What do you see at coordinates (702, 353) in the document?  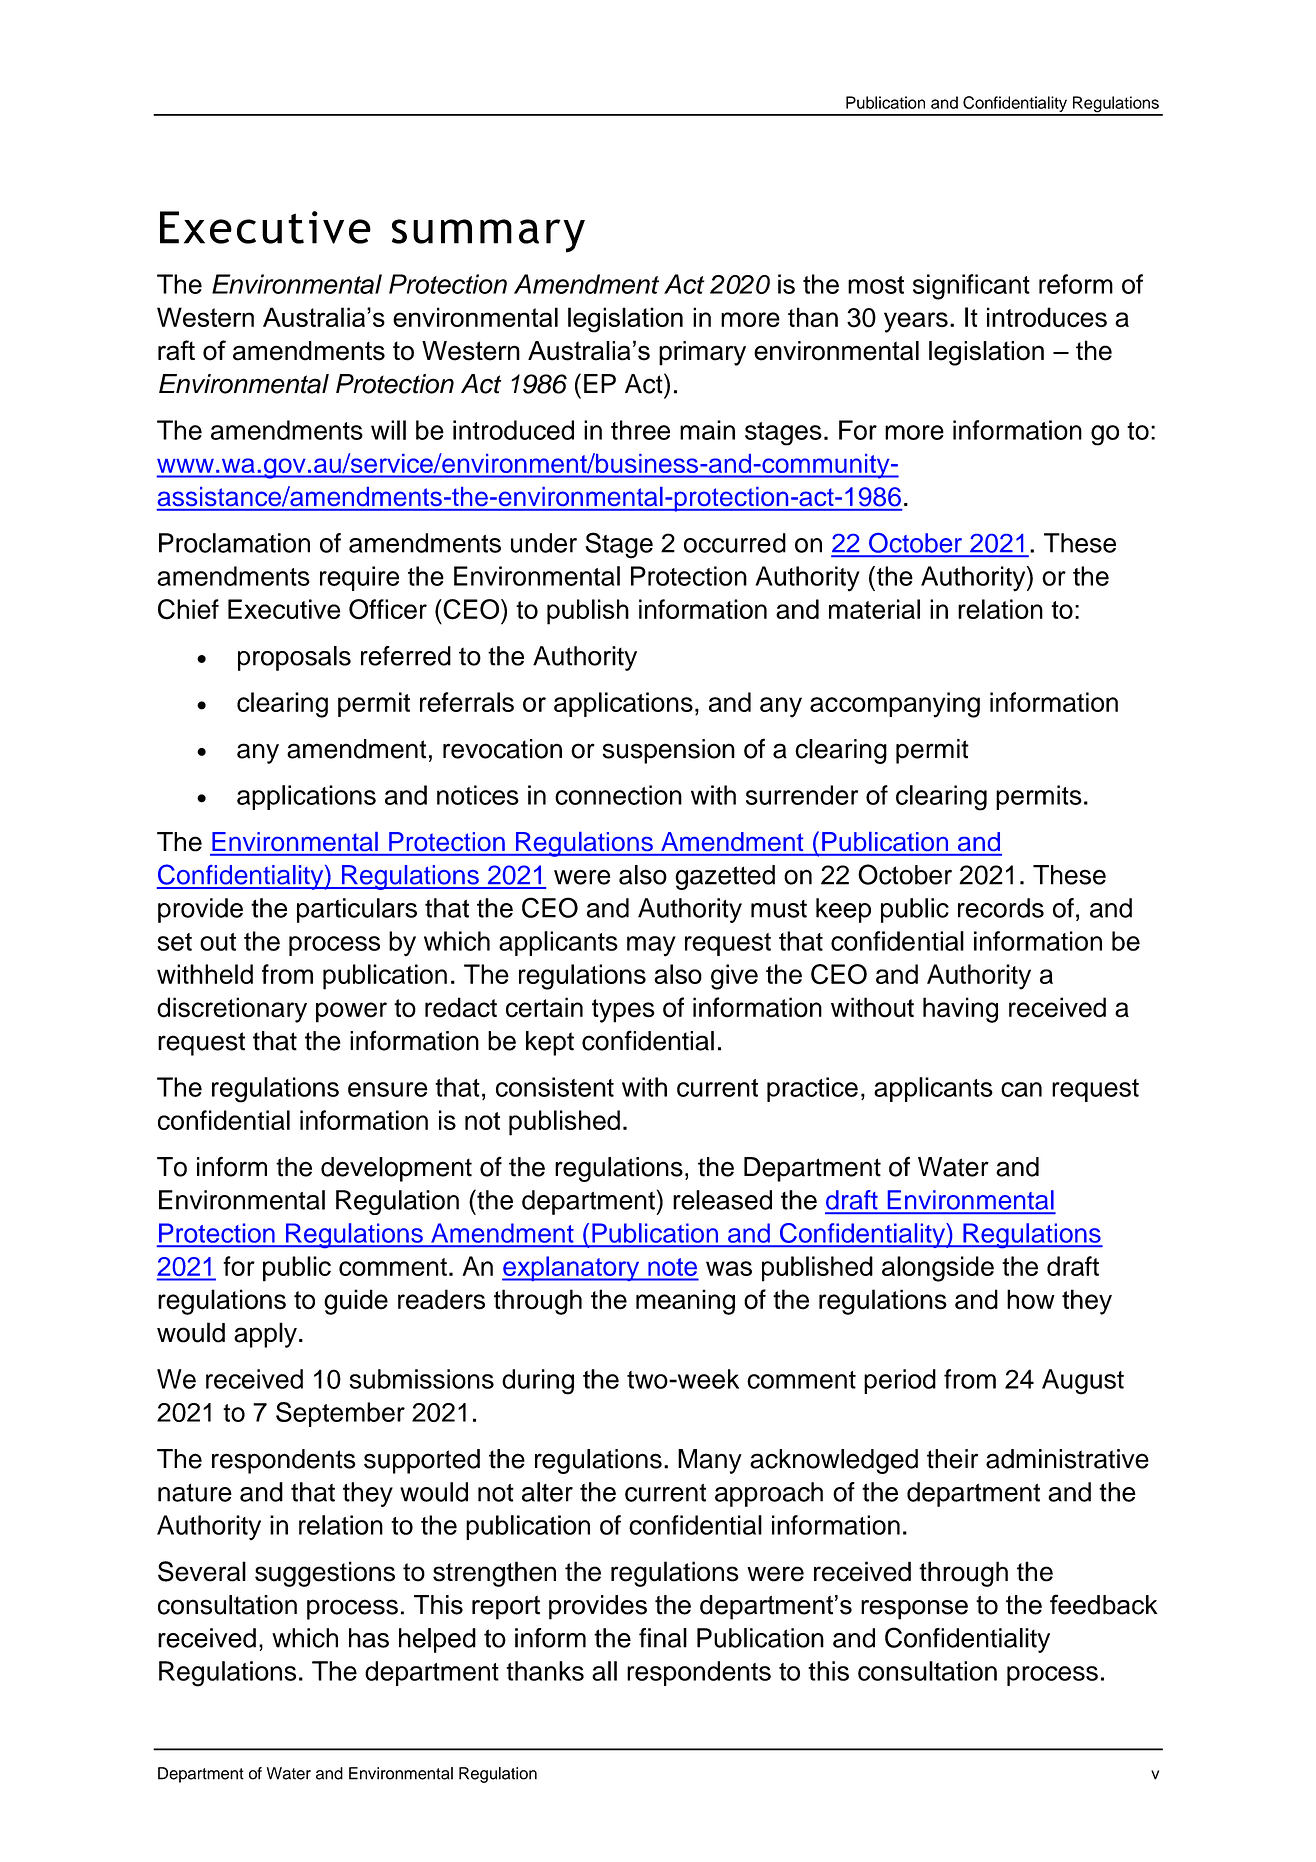 I see `primary` at bounding box center [702, 353].
